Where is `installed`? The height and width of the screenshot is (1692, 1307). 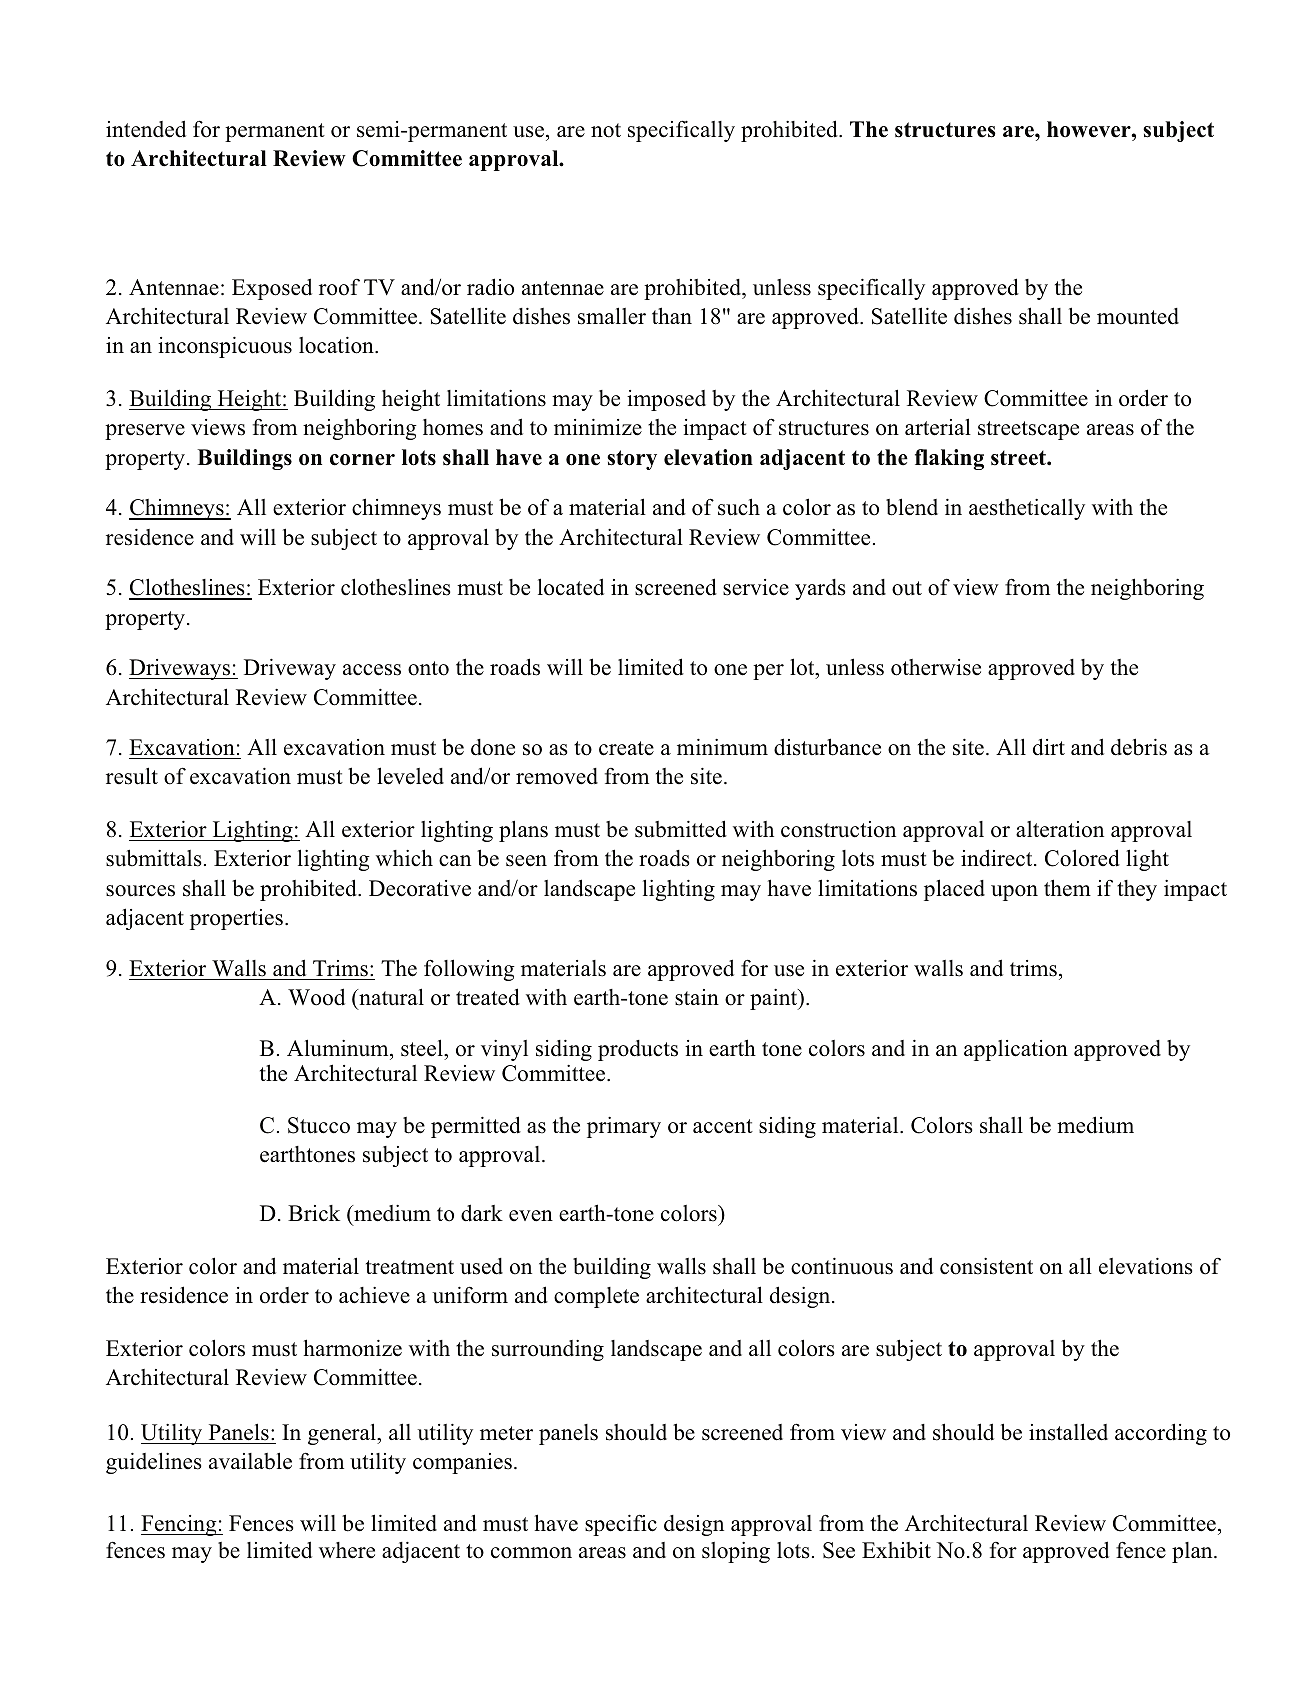 installed is located at coordinates (1068, 1432).
